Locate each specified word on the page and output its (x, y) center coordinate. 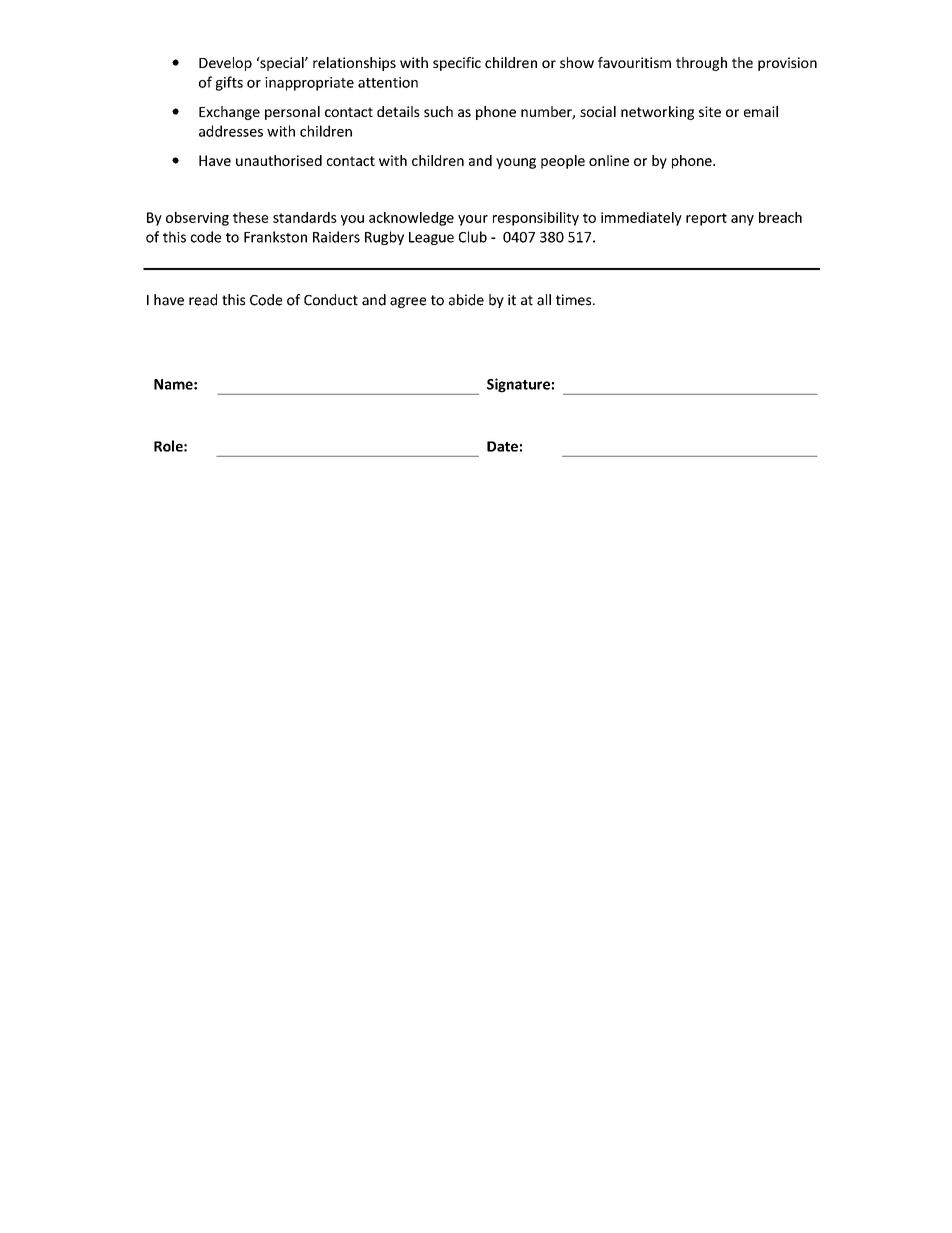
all (544, 300)
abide (466, 300)
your (473, 220)
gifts (229, 83)
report (706, 219)
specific (457, 64)
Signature (518, 385)
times (575, 300)
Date (502, 446)
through (701, 64)
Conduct (331, 300)
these (250, 217)
